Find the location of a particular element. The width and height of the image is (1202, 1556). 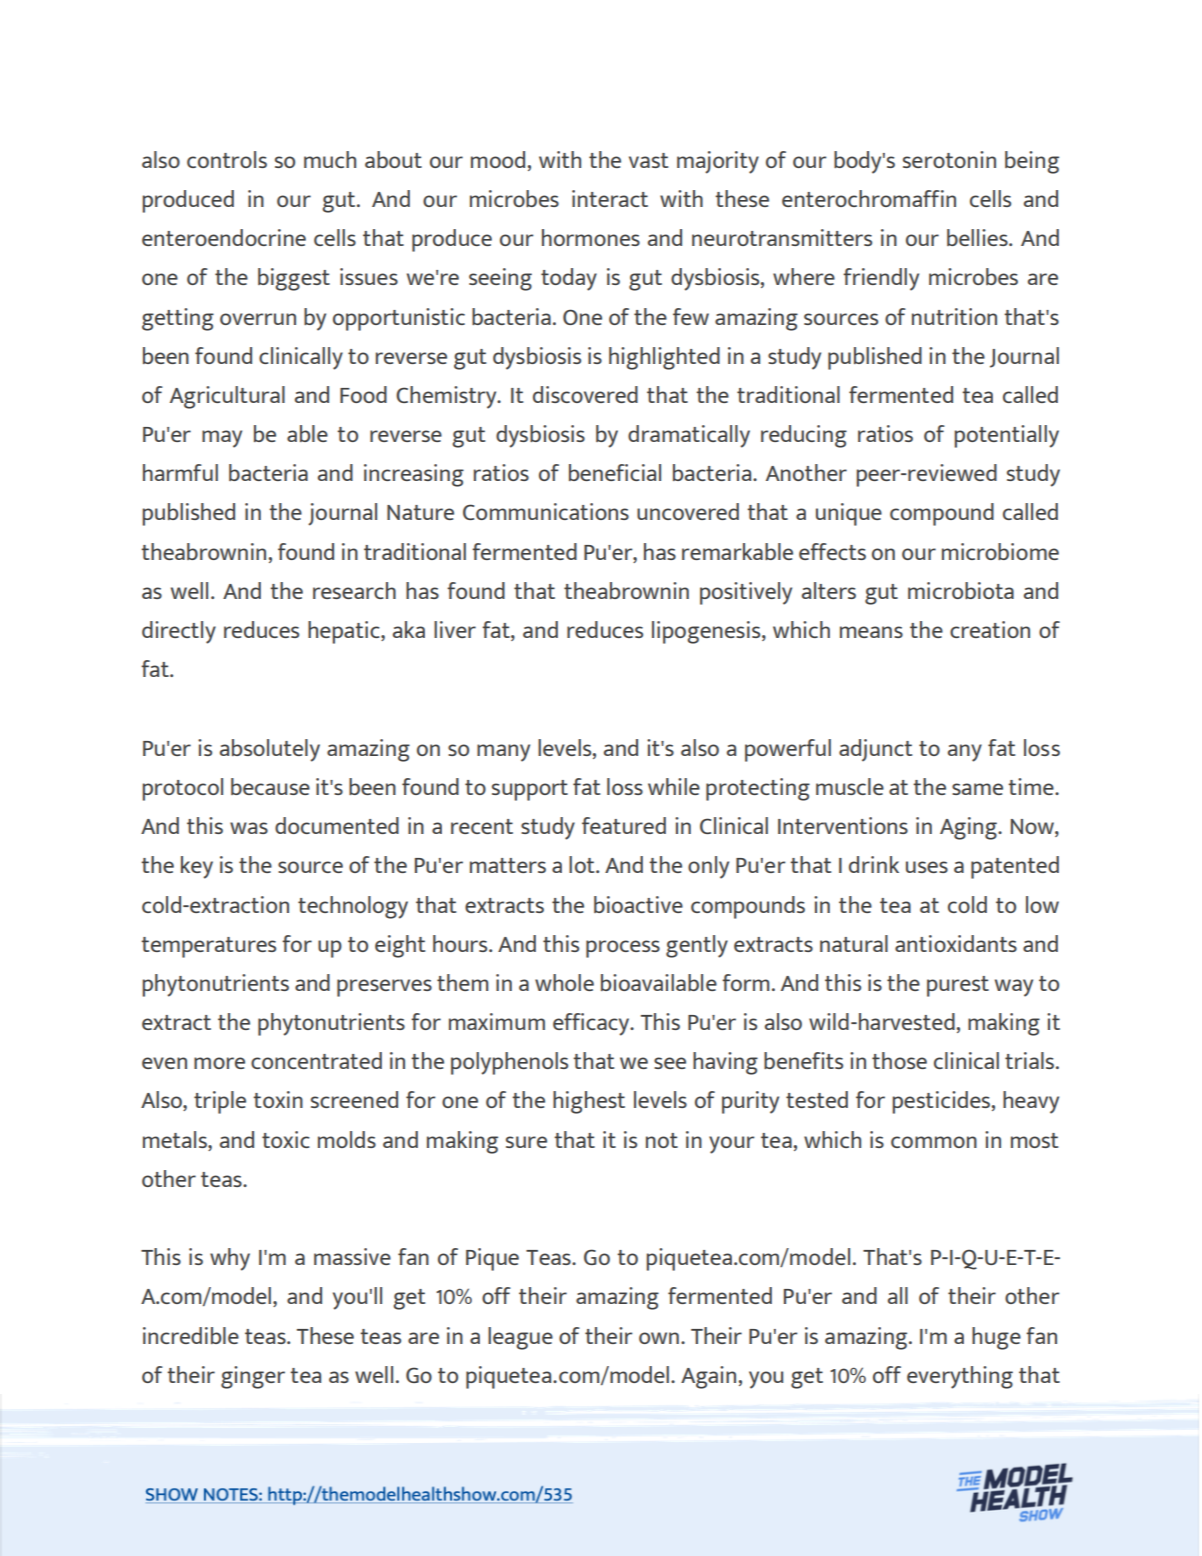

interact is located at coordinates (610, 198).
